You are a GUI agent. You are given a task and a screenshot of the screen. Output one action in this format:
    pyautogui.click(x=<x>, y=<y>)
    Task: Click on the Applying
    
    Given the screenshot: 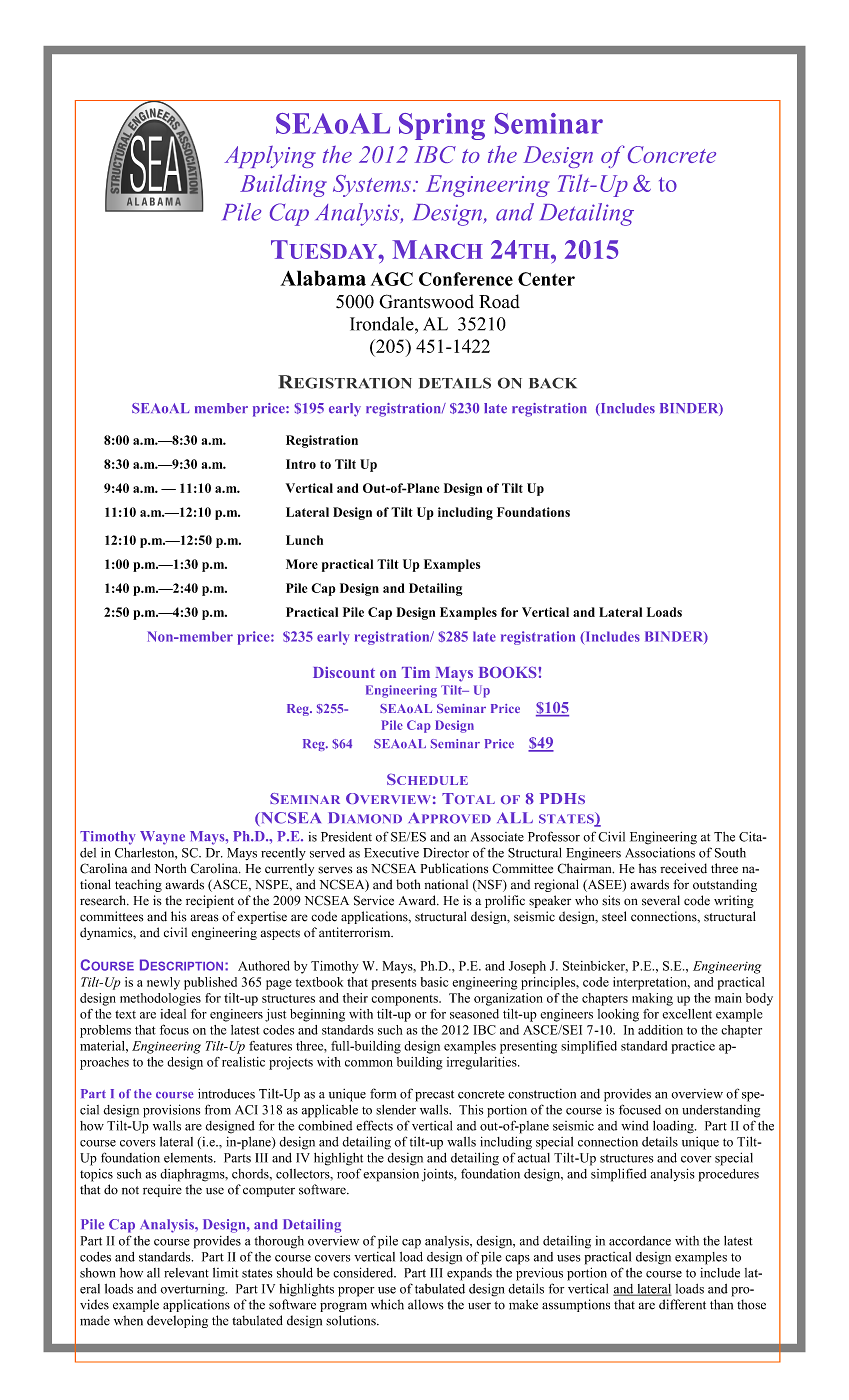 What is the action you would take?
    pyautogui.click(x=270, y=157)
